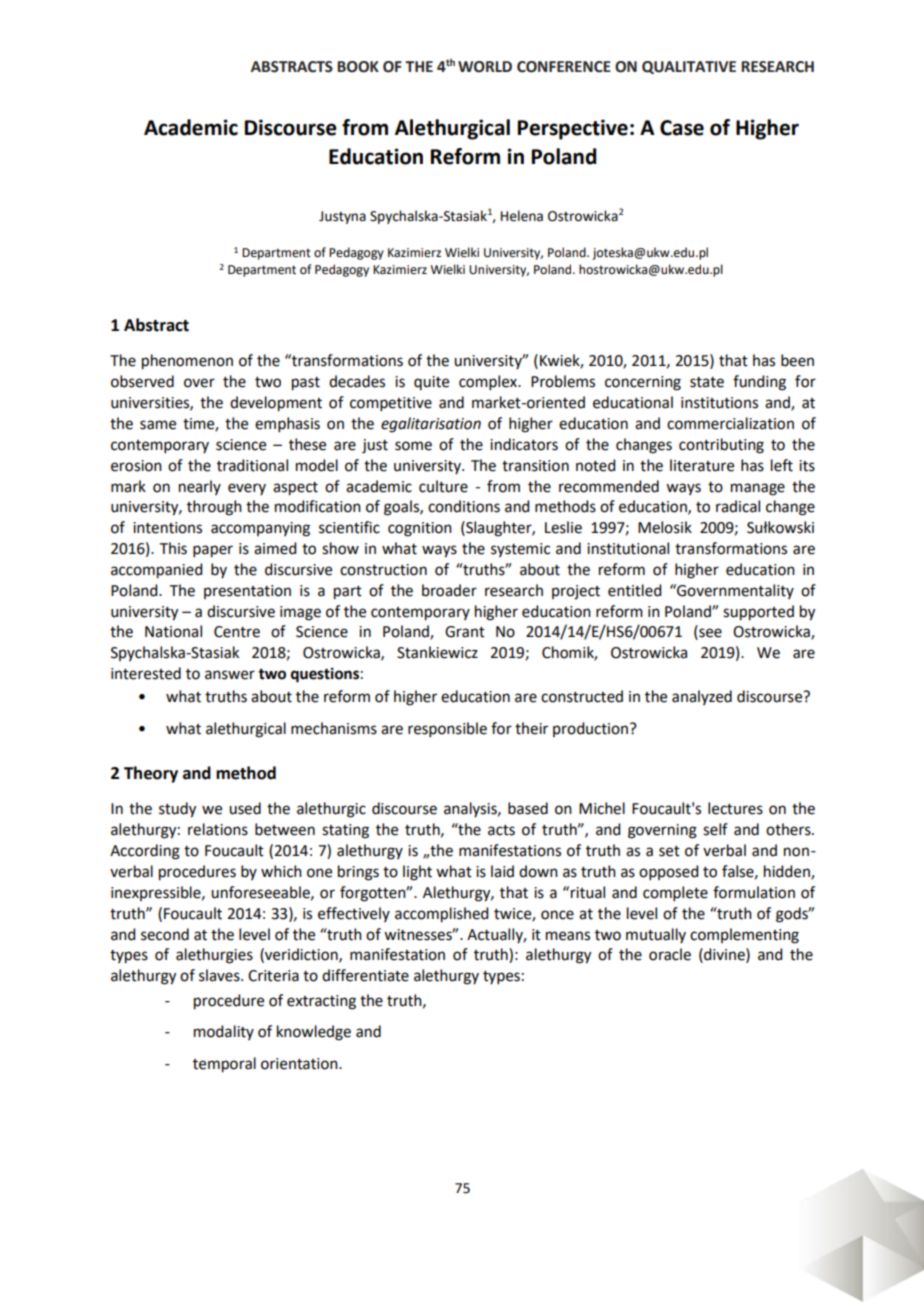 The width and height of the screenshot is (924, 1308). I want to click on modality, so click(224, 1032).
